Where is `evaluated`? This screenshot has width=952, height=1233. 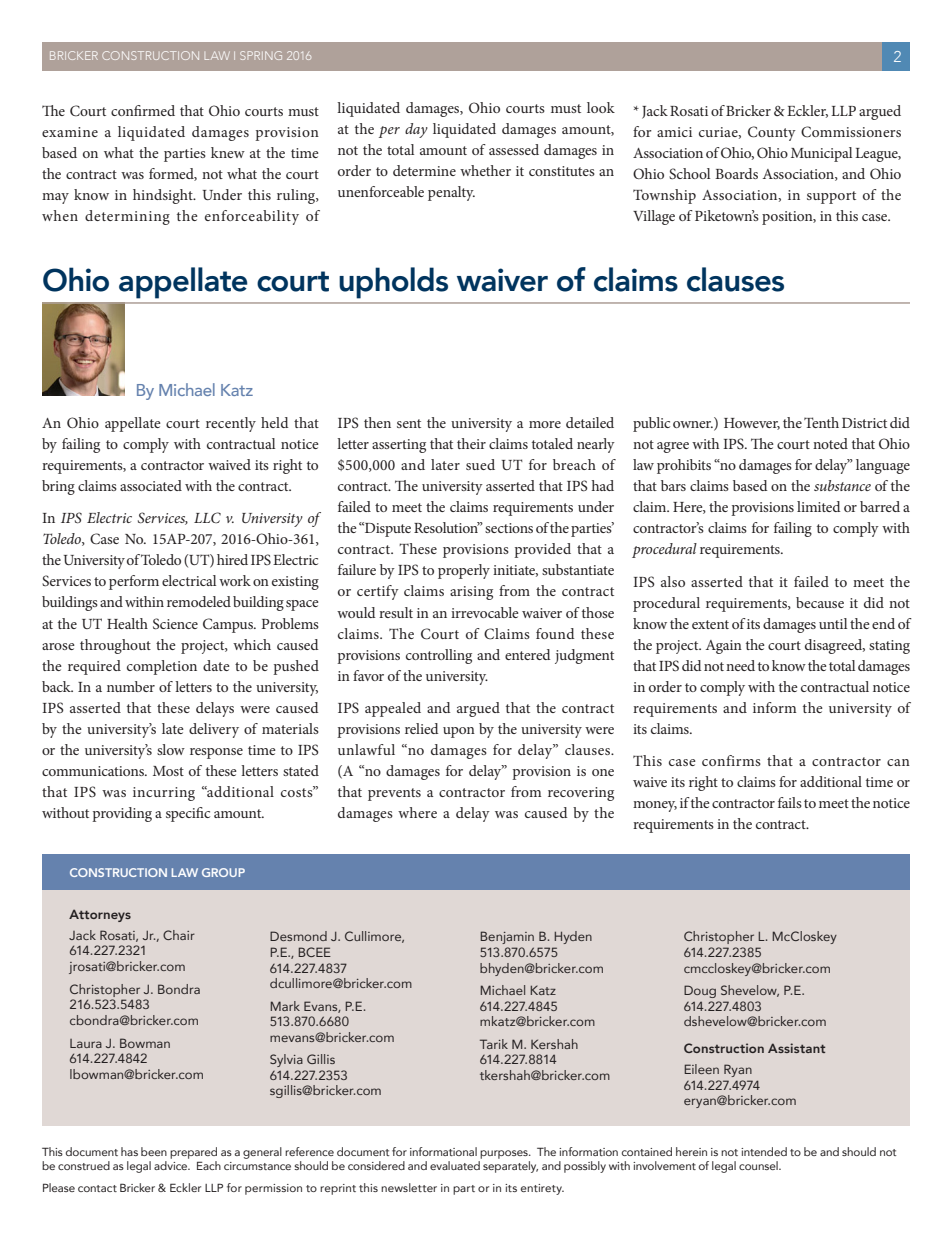
evaluated is located at coordinates (456, 1164).
